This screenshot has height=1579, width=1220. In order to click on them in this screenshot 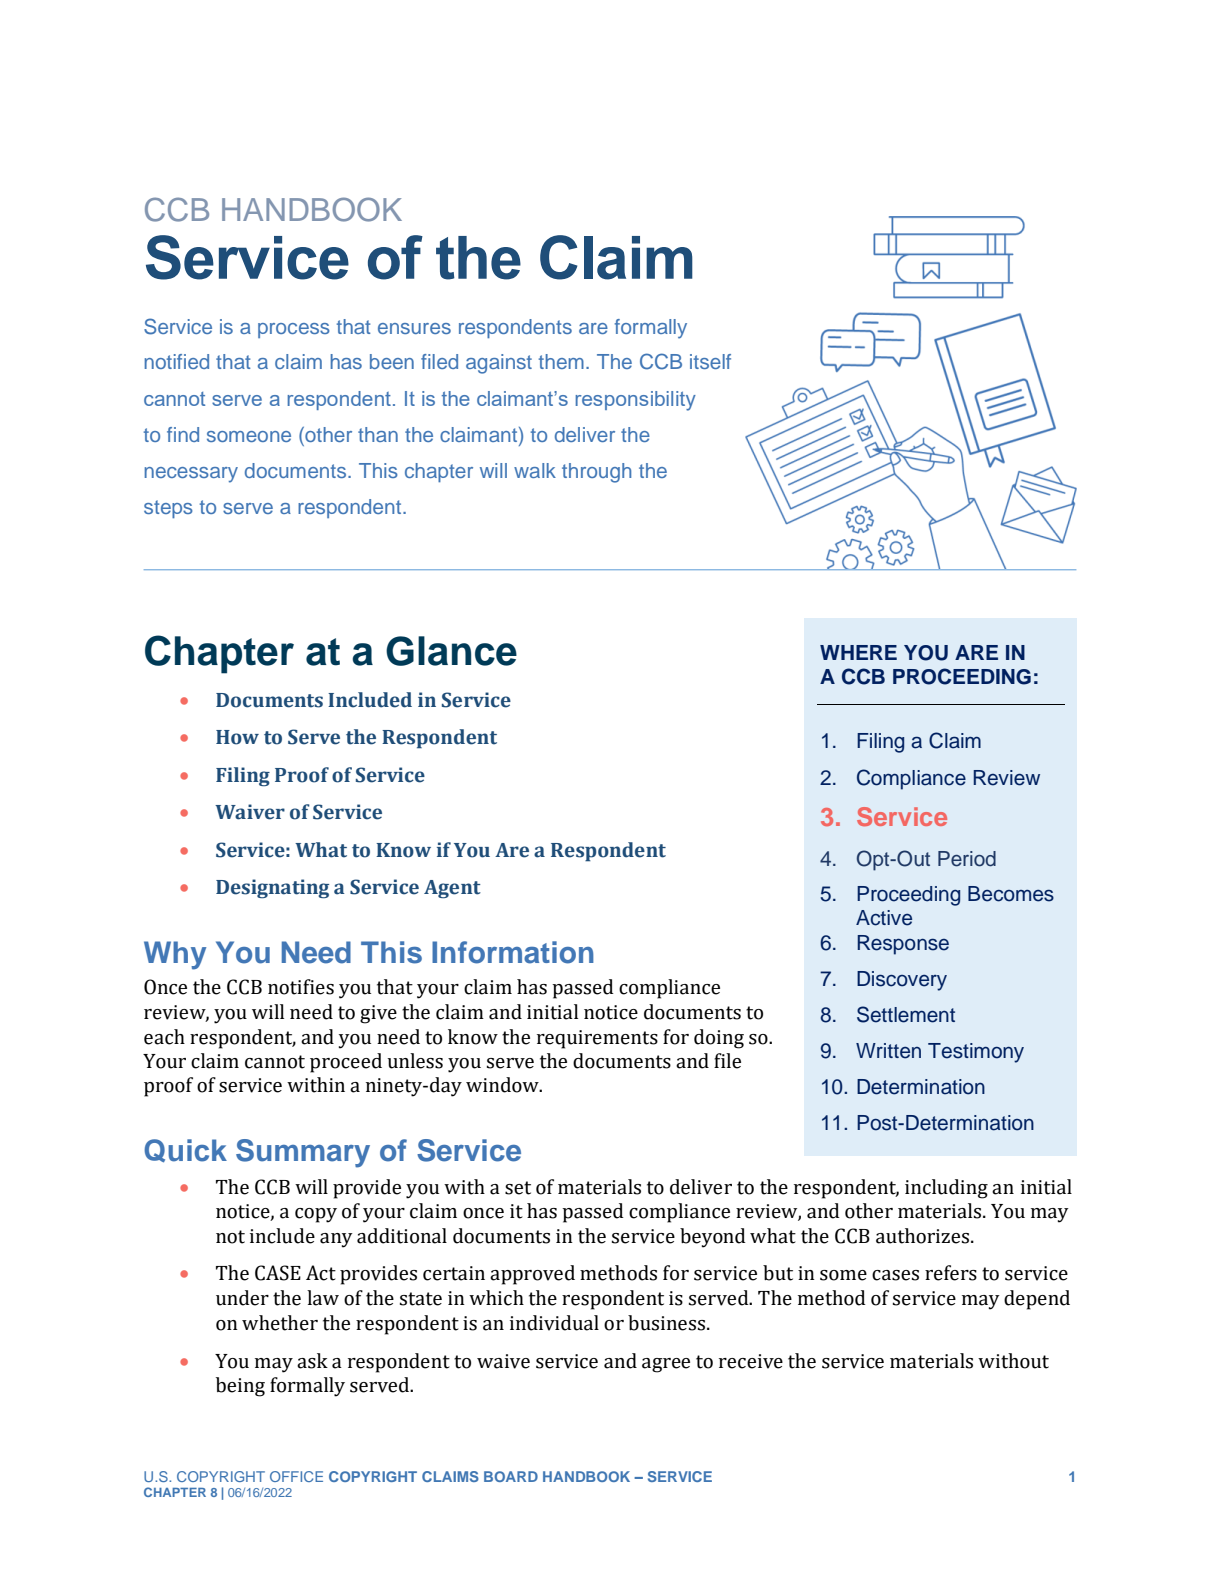, I will do `click(561, 361)`.
